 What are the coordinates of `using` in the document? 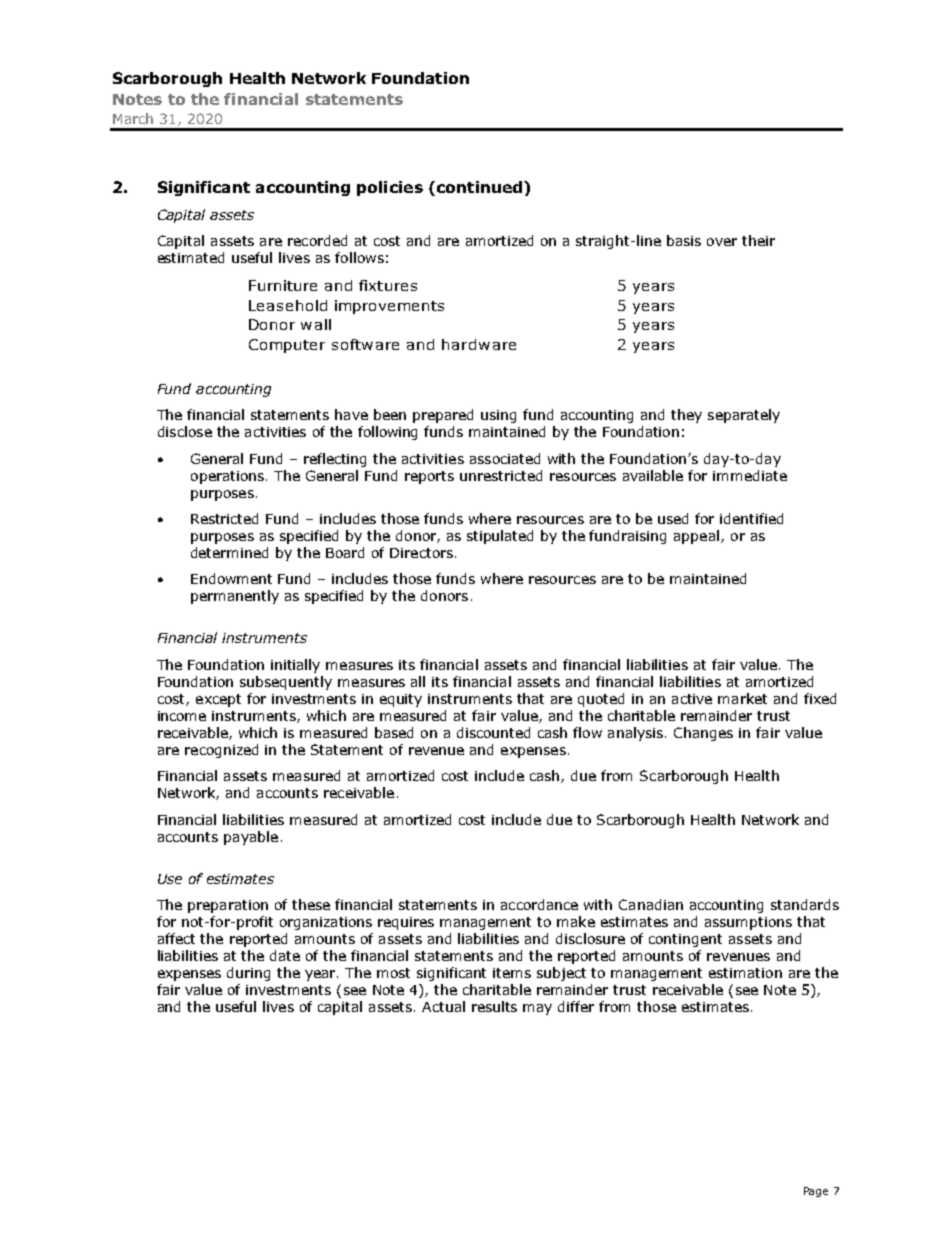 It's located at (498, 416).
